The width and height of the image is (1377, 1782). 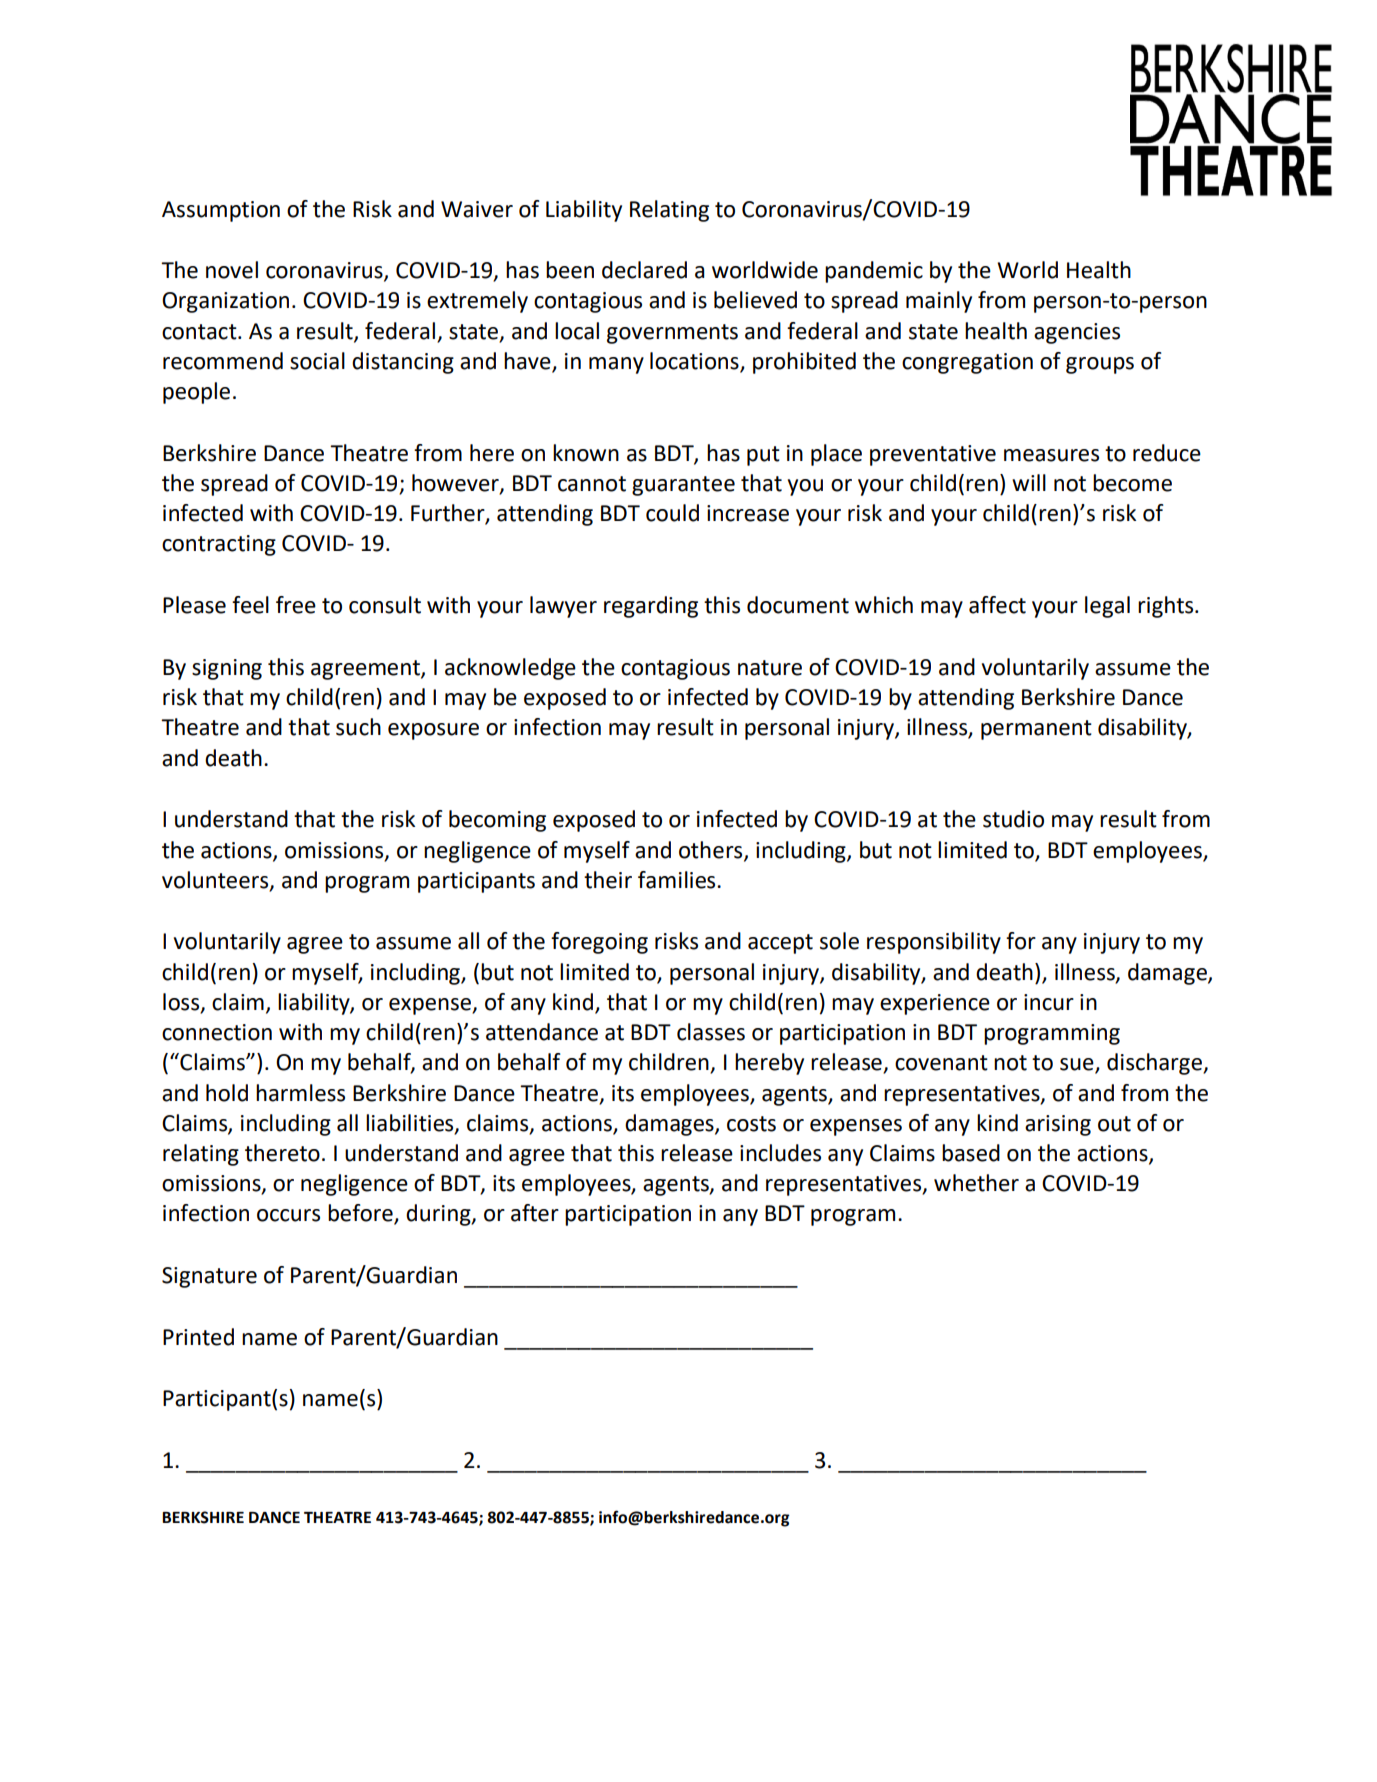 I want to click on permanent, so click(x=1036, y=730).
